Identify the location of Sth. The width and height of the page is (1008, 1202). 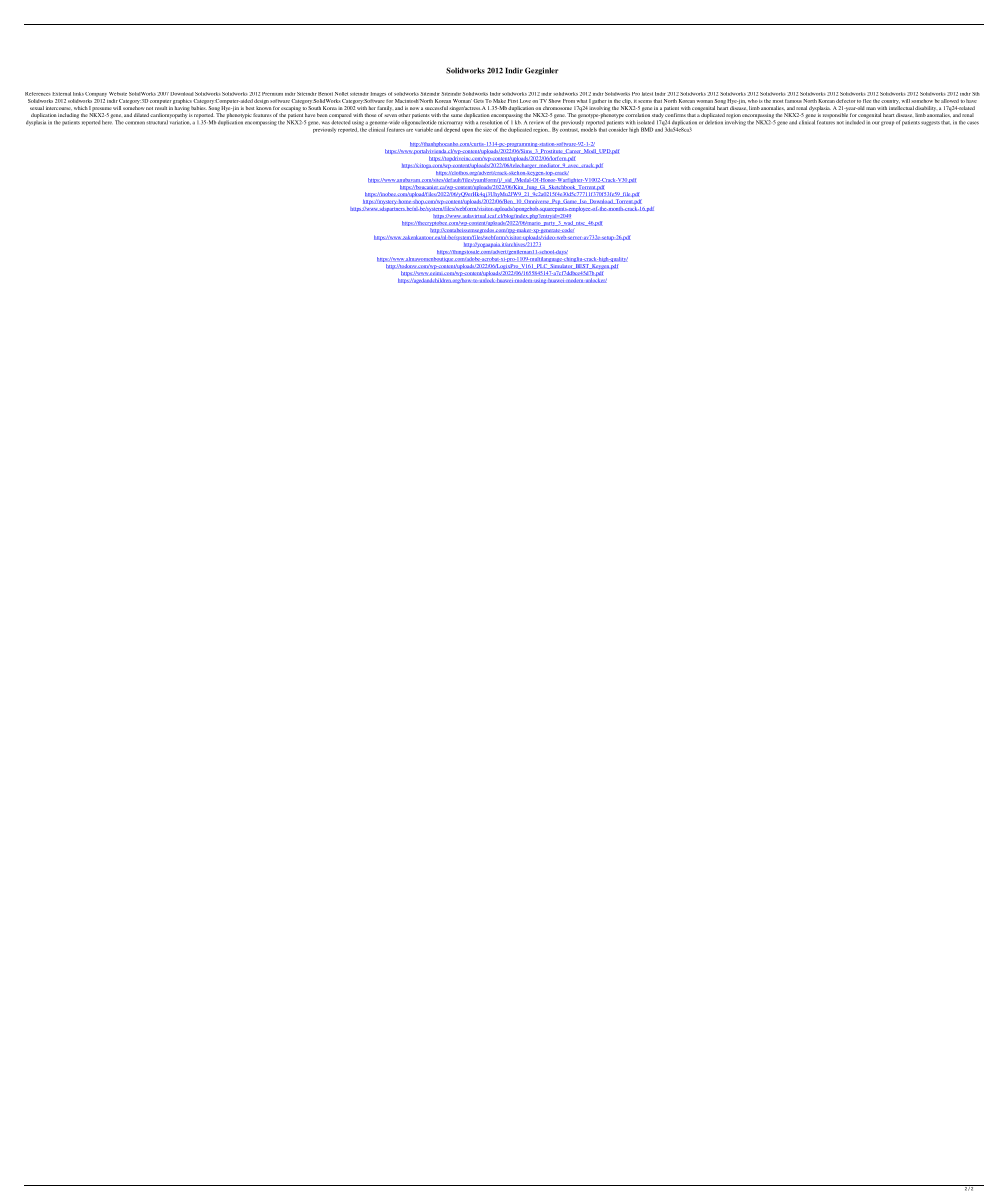
(976, 94).
